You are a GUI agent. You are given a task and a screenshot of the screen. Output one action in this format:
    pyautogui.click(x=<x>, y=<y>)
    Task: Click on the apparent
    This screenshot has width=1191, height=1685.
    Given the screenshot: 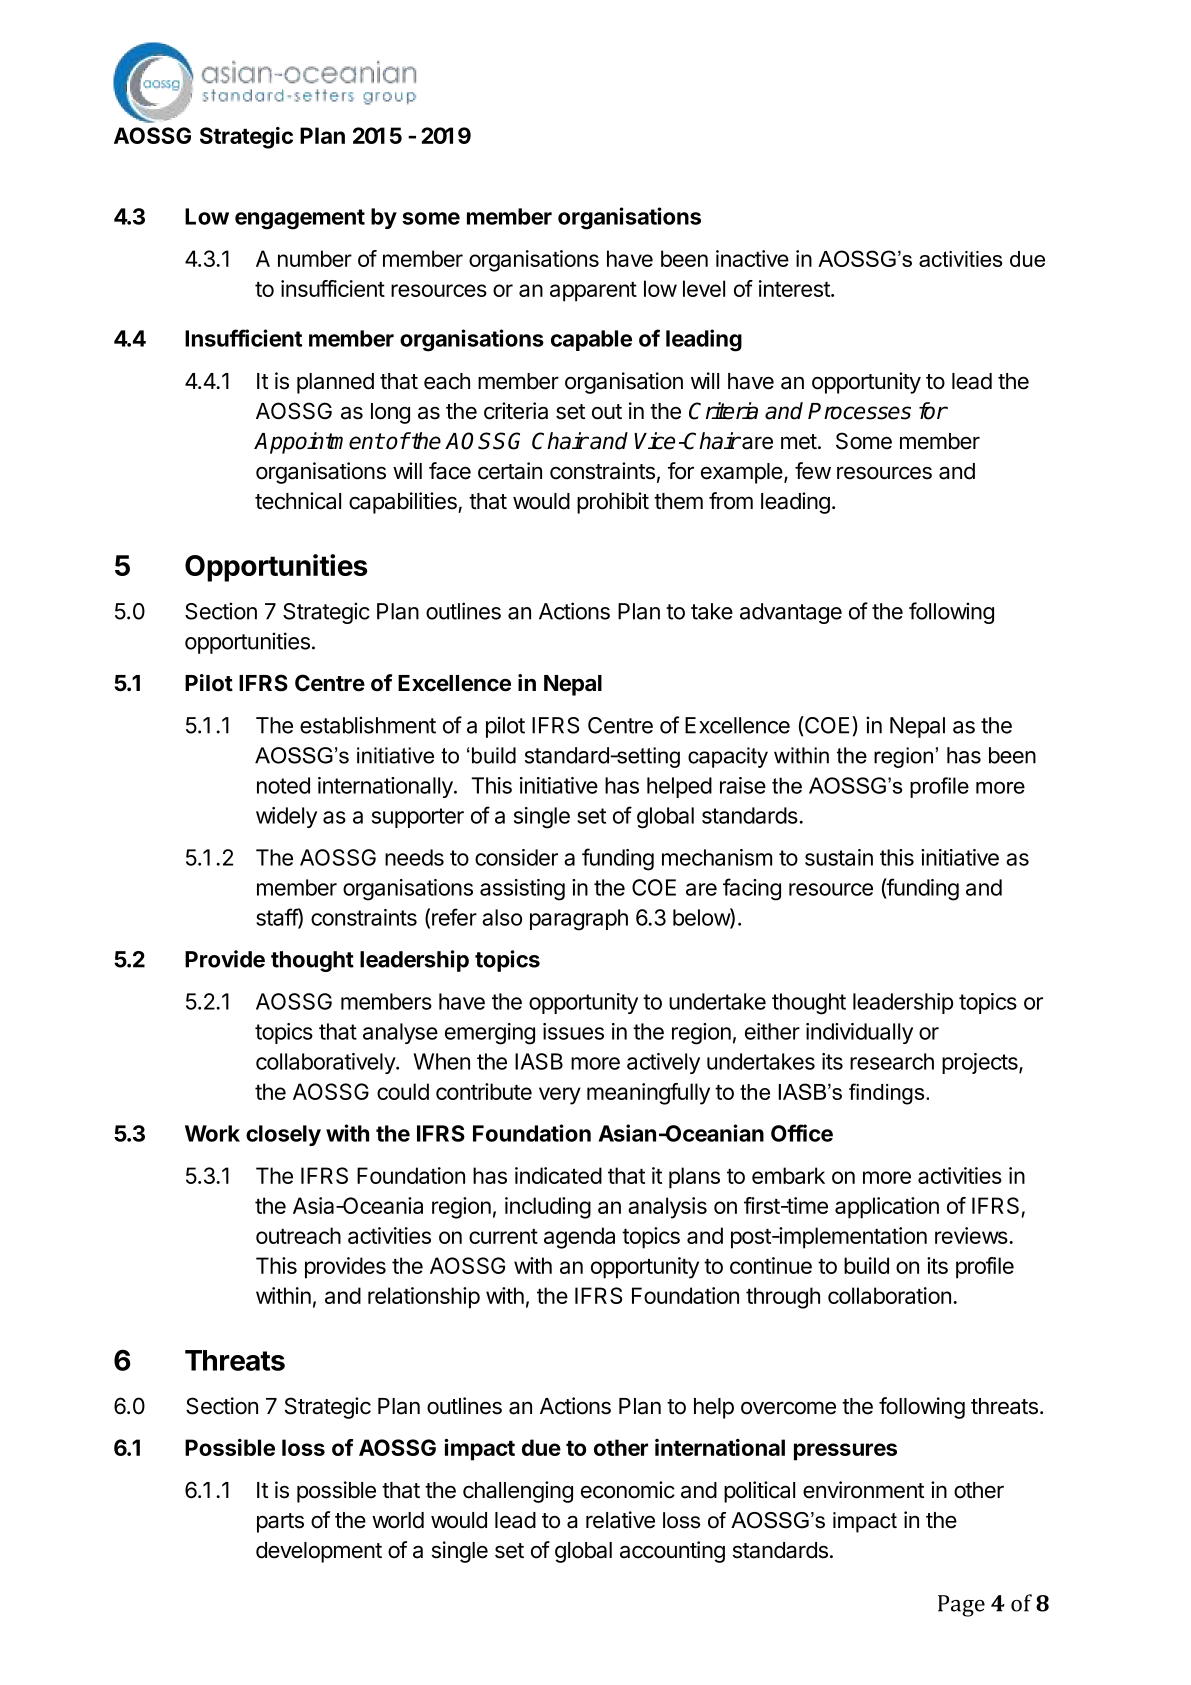 What is the action you would take?
    pyautogui.click(x=593, y=292)
